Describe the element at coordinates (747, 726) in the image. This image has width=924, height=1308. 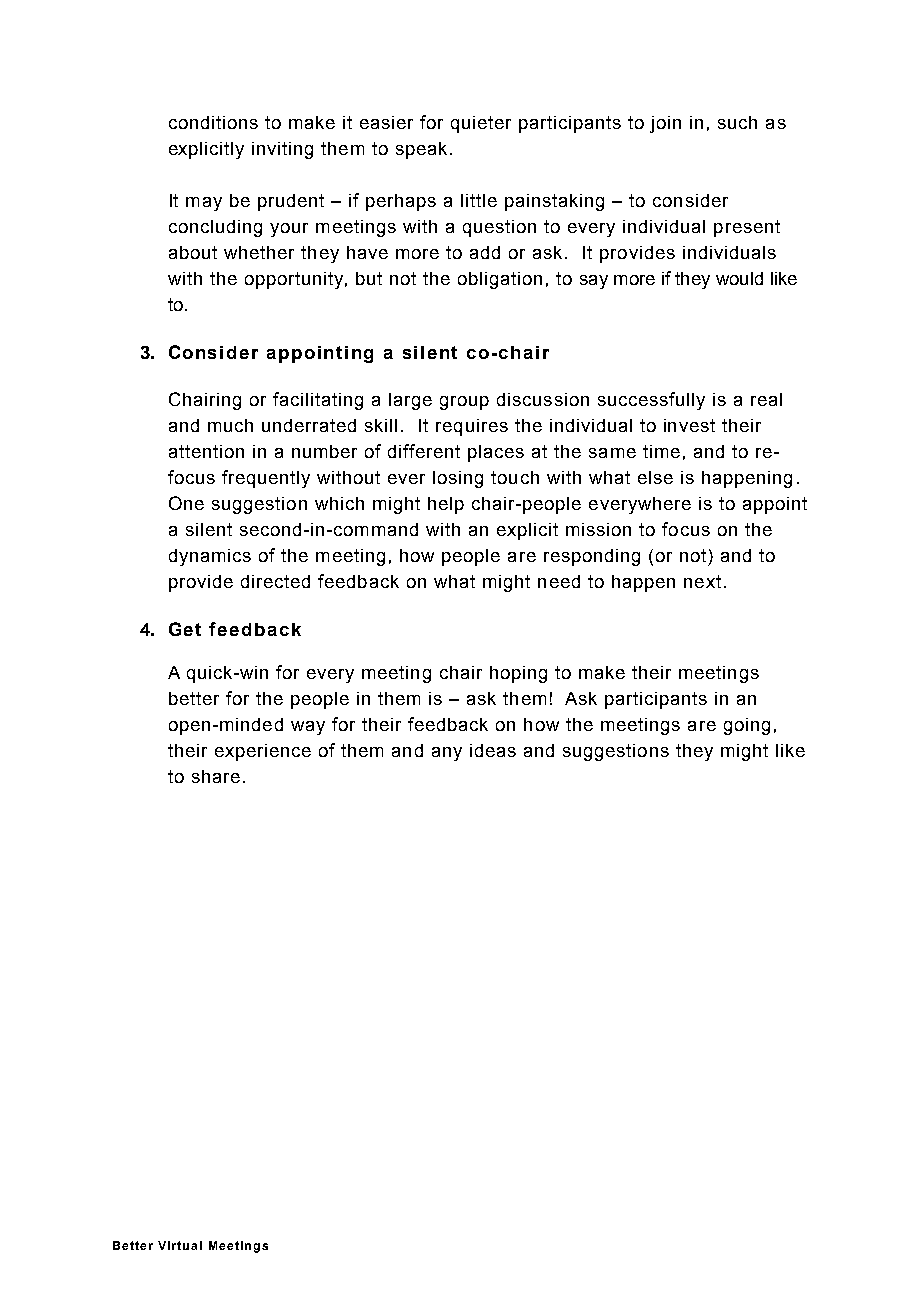
I see `going` at that location.
